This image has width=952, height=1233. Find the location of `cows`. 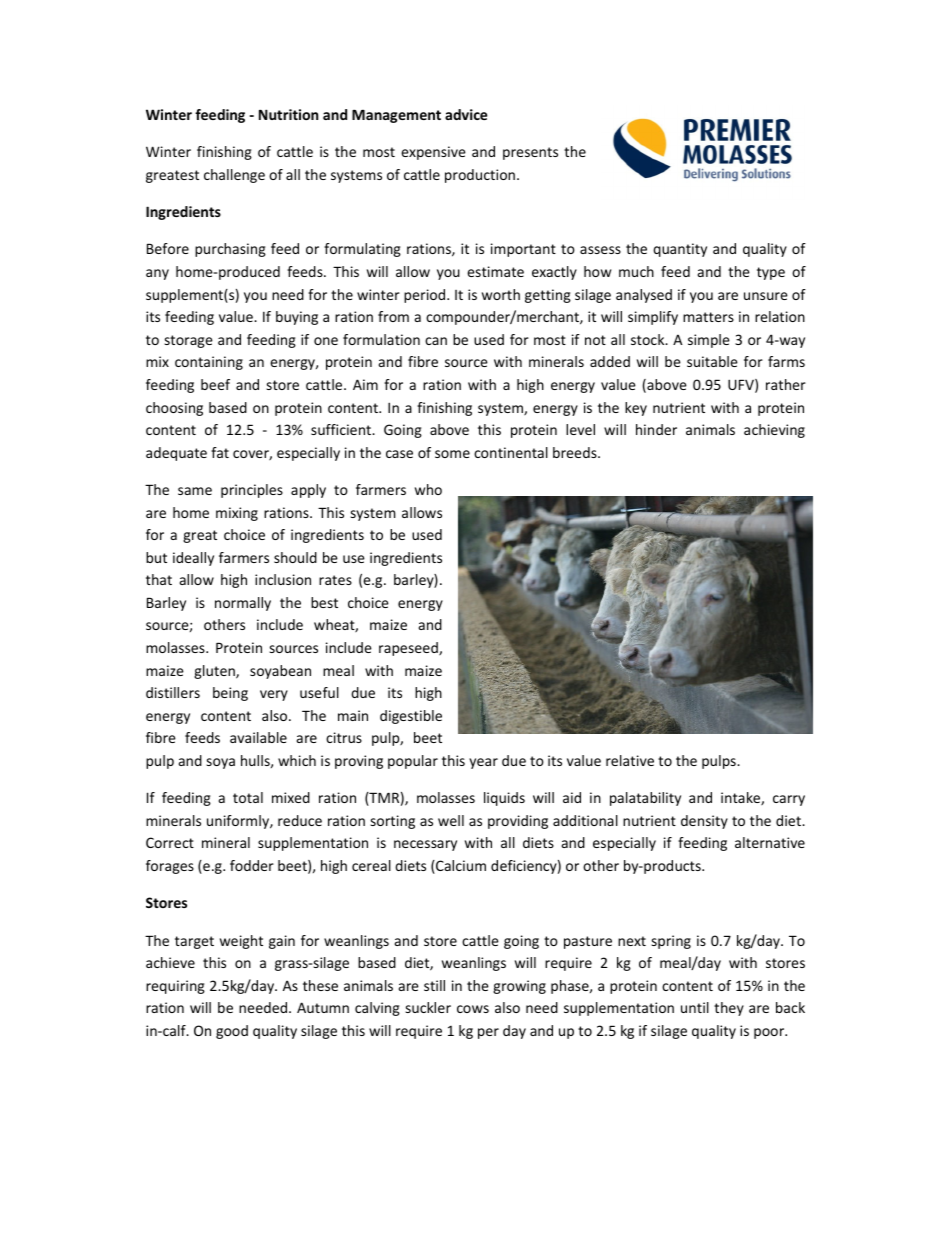

cows is located at coordinates (473, 1009).
